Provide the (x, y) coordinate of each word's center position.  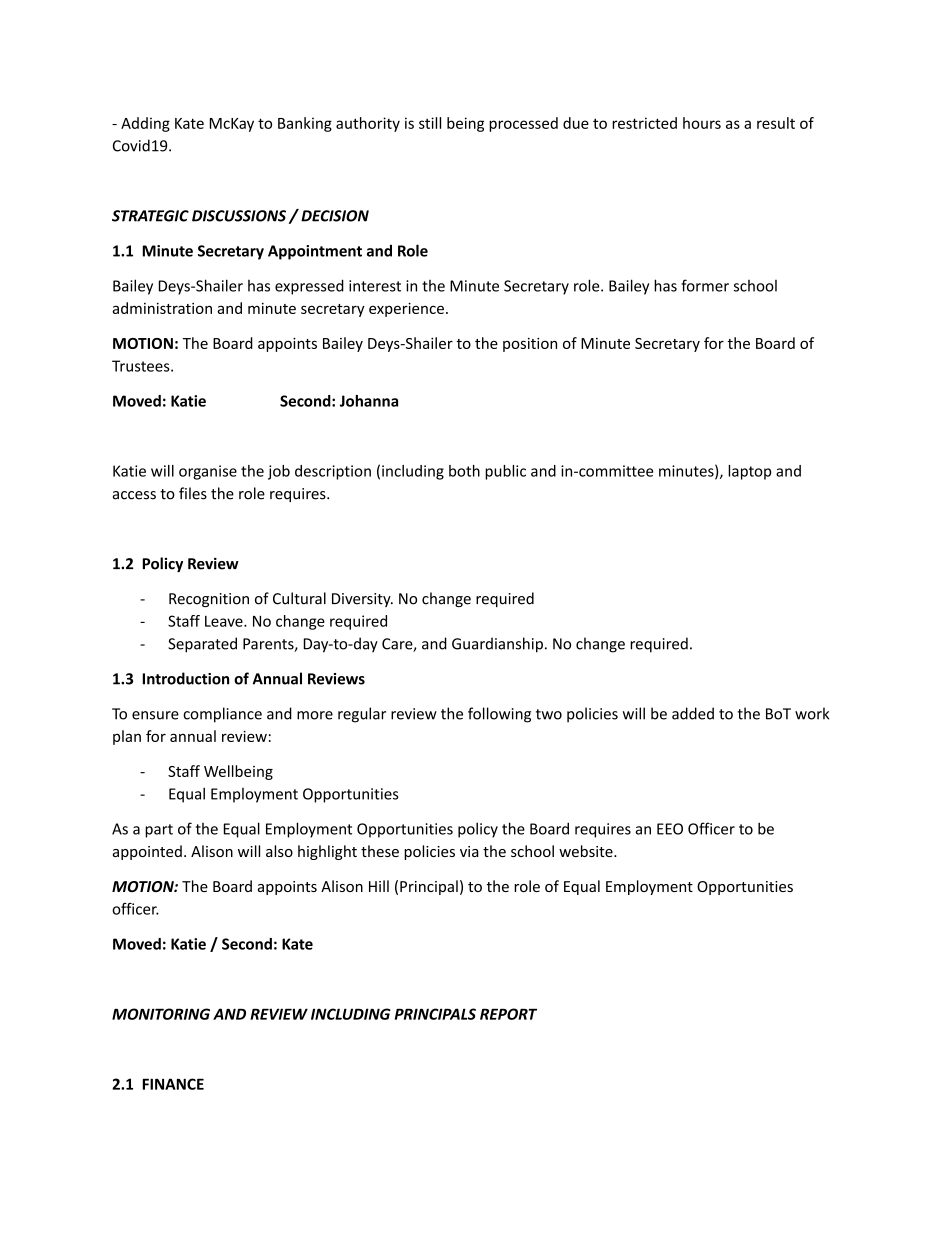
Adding (145, 124)
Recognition (209, 600)
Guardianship (497, 645)
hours (702, 123)
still (430, 123)
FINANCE (173, 1084)
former (705, 285)
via (469, 851)
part (159, 831)
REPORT (508, 1014)
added (693, 713)
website (587, 851)
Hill (379, 886)
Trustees (142, 366)
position (530, 345)
